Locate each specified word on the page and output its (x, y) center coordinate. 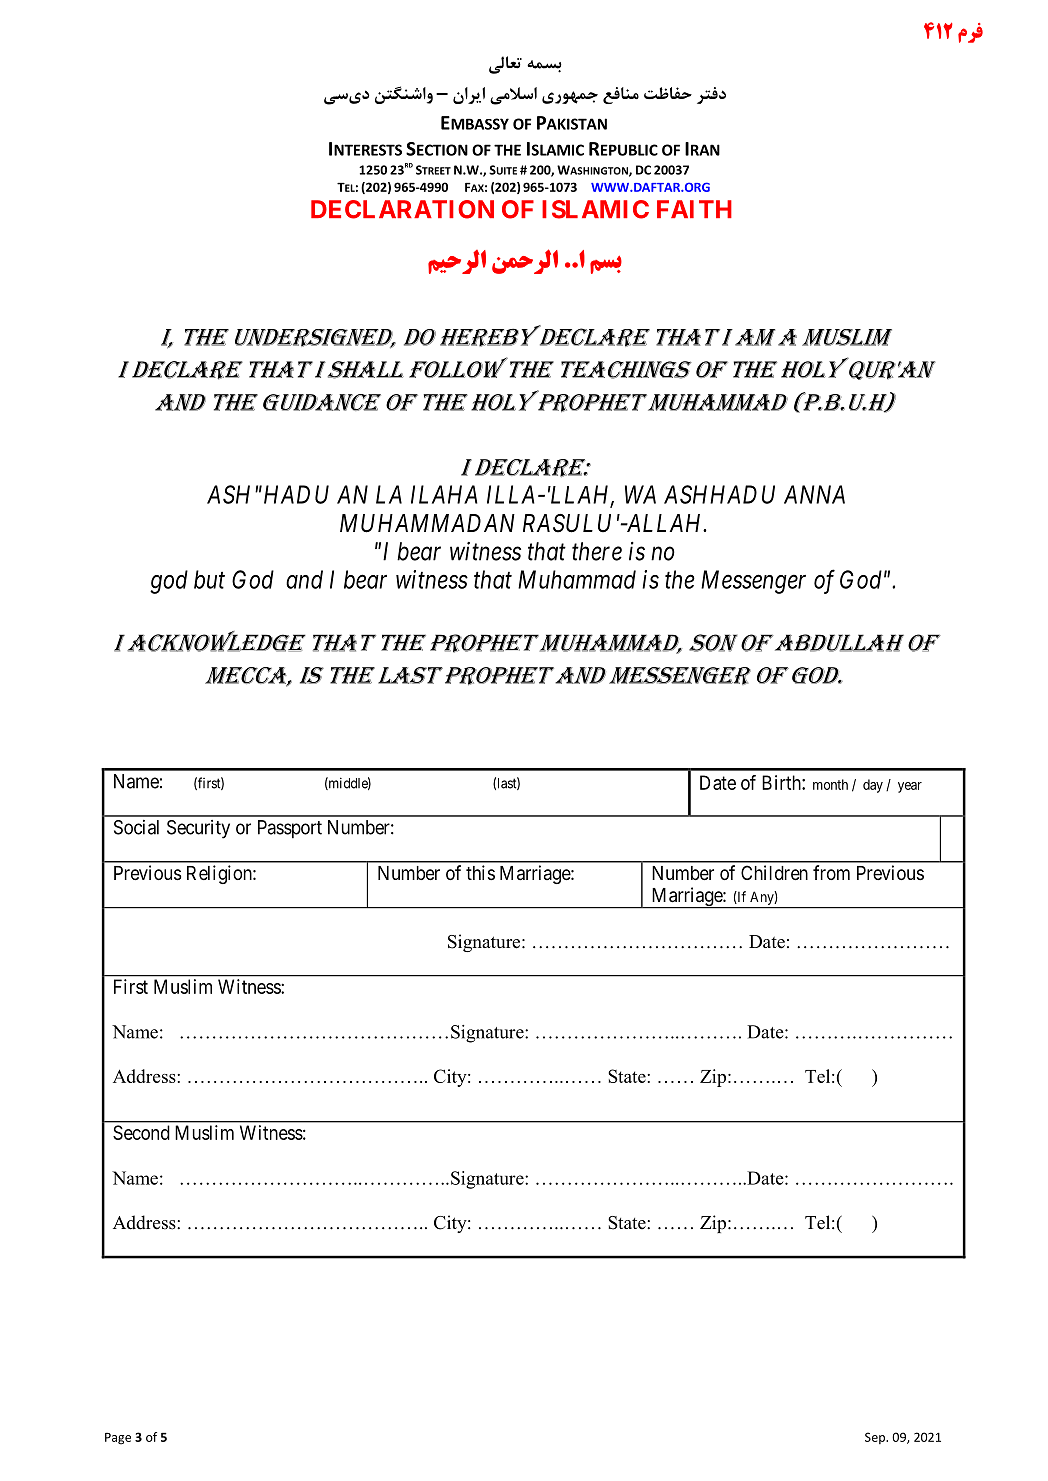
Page (118, 1439)
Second (141, 1132)
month (830, 784)
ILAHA (444, 494)
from (831, 872)
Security (198, 829)
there (597, 551)
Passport (290, 829)
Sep (876, 1438)
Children (774, 872)
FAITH (694, 209)
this (480, 872)
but (209, 579)
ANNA (814, 494)
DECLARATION (402, 209)
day (873, 786)
